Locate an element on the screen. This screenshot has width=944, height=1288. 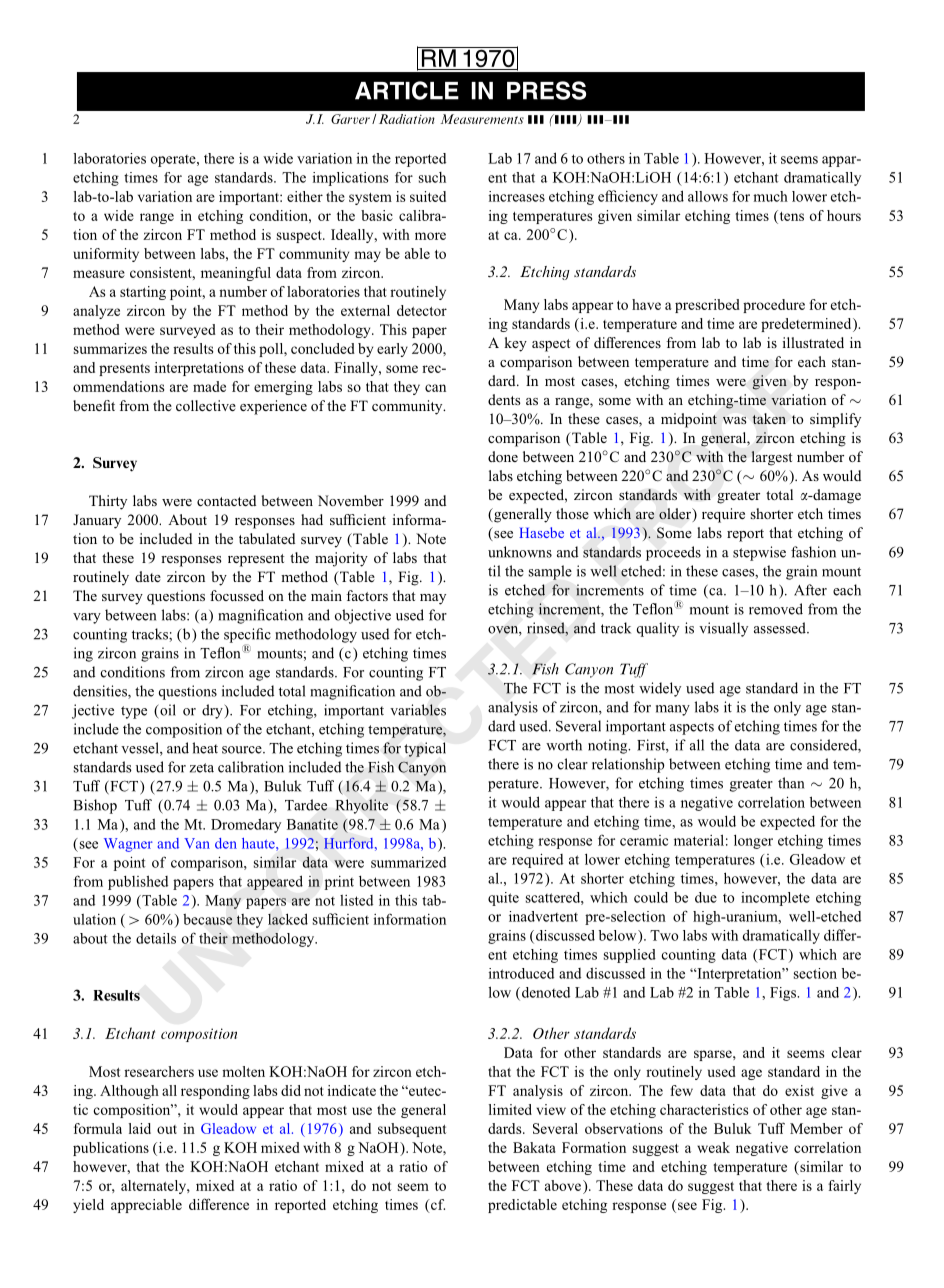
laid is located at coordinates (140, 1128).
